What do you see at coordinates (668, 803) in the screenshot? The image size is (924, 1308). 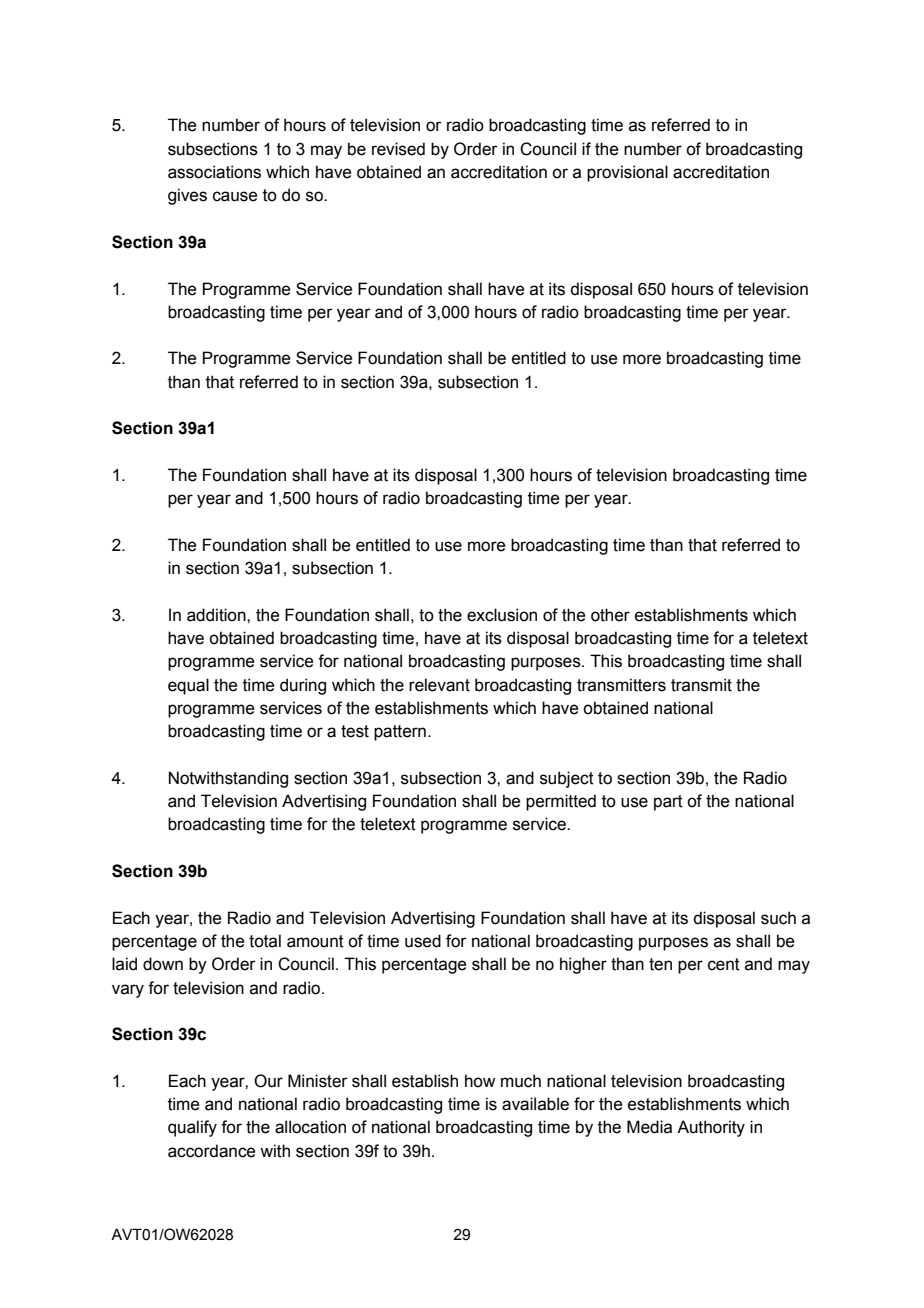 I see `part` at bounding box center [668, 803].
